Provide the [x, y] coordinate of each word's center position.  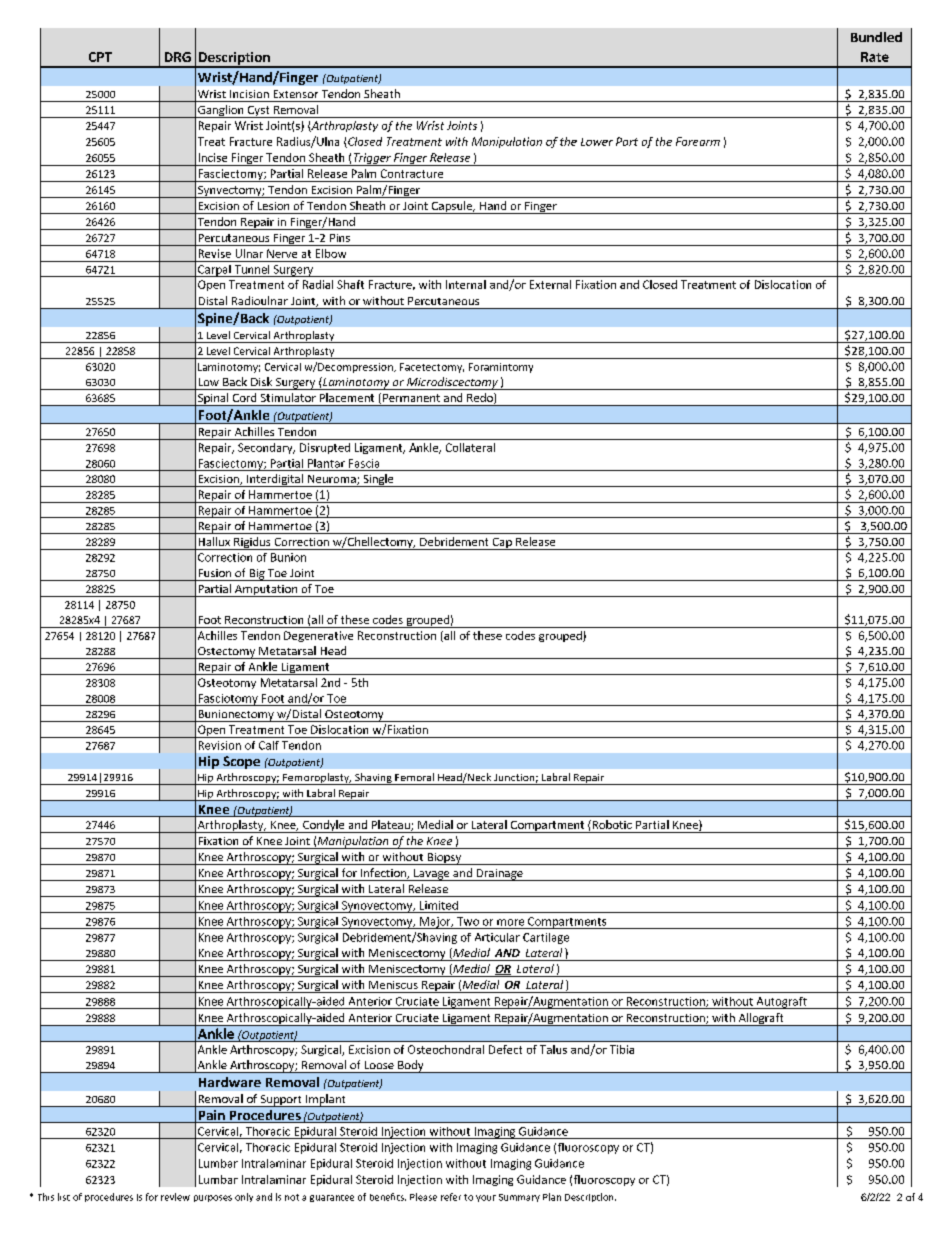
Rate [875, 57]
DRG [178, 57]
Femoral [414, 777]
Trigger [372, 159]
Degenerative [318, 636]
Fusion [215, 573]
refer [451, 1197]
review [175, 1197]
